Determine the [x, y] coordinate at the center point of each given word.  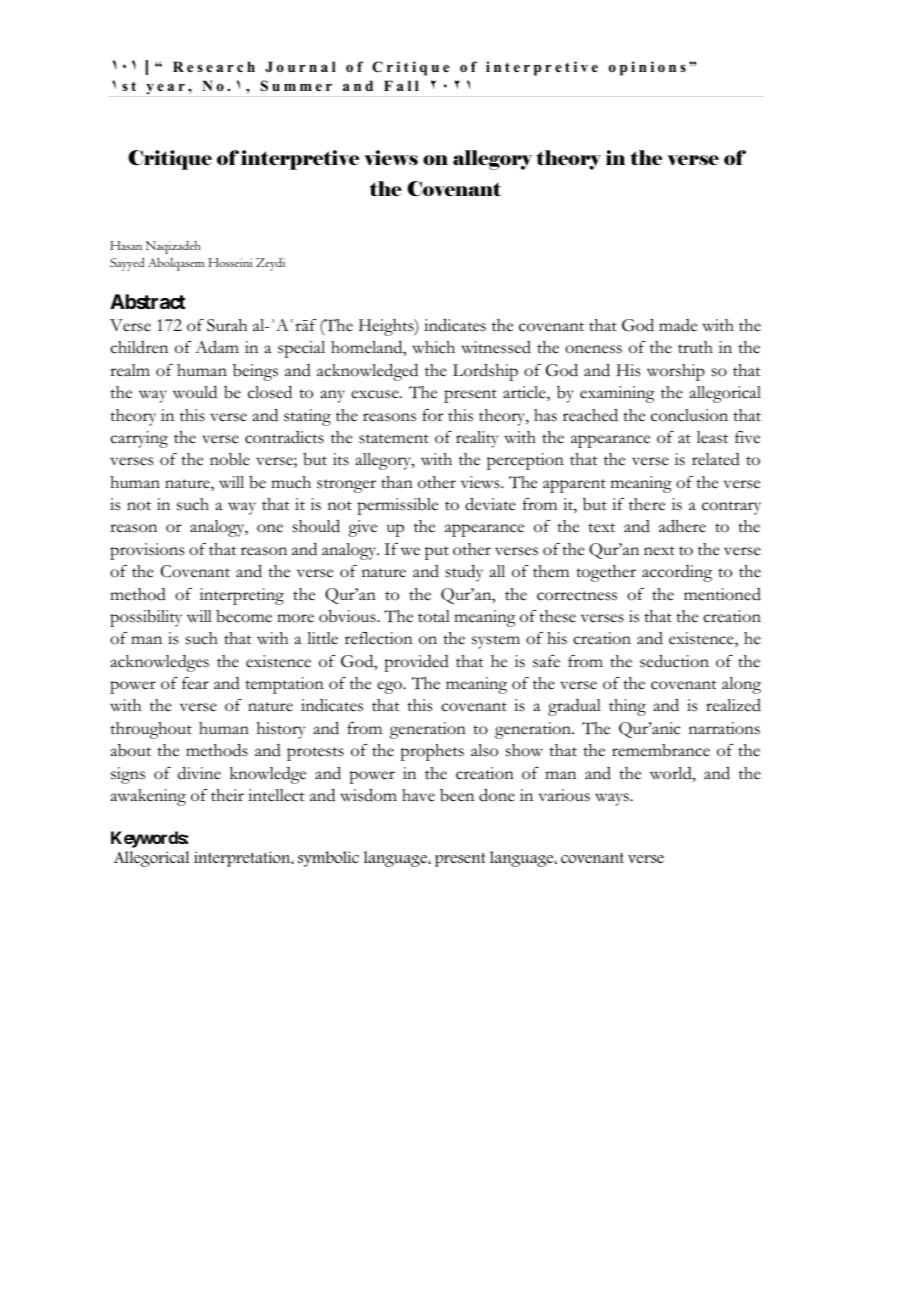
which [433, 347]
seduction [674, 661]
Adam [217, 347]
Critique [170, 160]
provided [416, 663]
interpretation [243, 859]
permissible [397, 506]
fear [195, 683]
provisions [147, 551]
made [678, 325]
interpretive [300, 160]
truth [695, 347]
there [647, 504]
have [418, 795]
